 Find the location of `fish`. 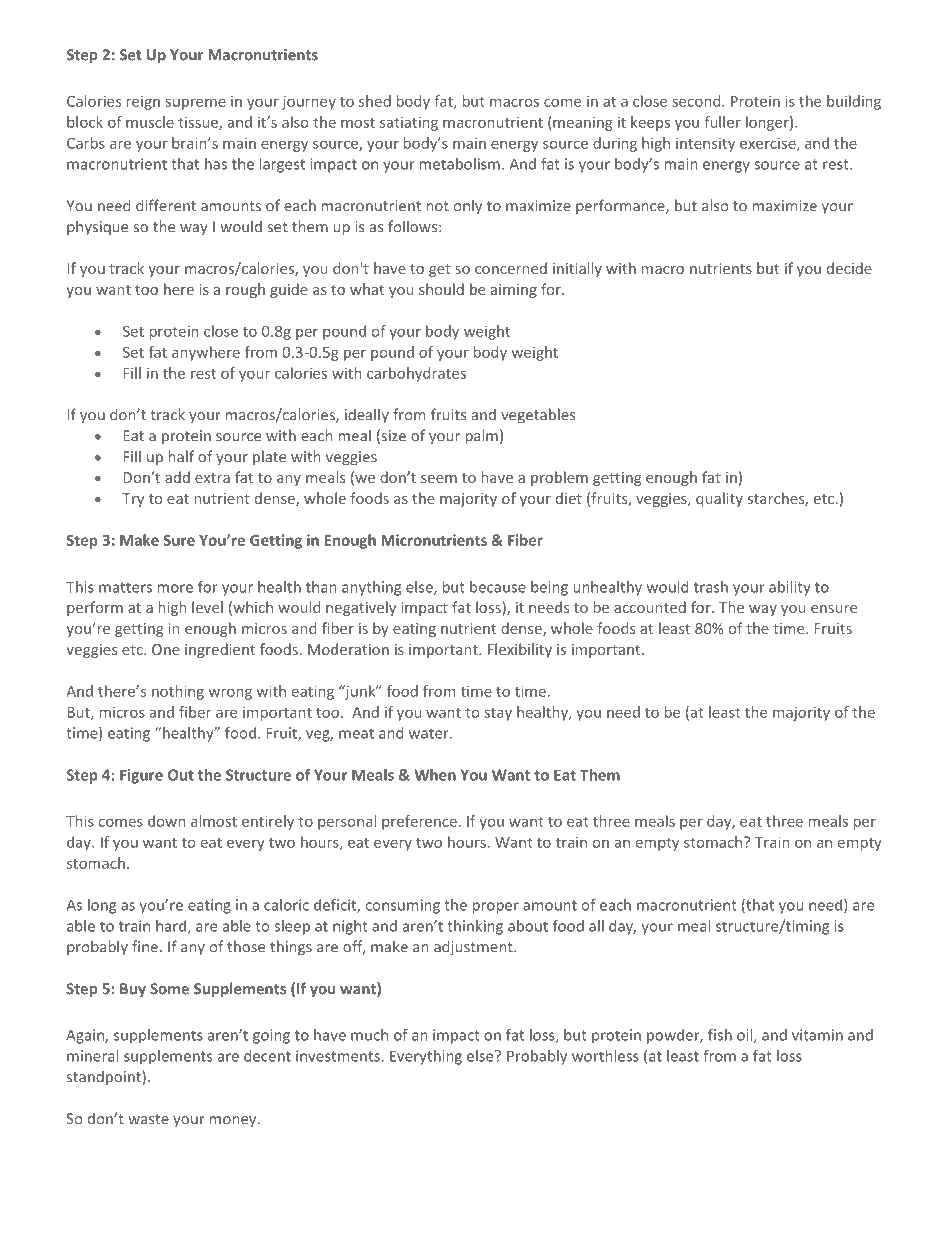

fish is located at coordinates (720, 1035).
